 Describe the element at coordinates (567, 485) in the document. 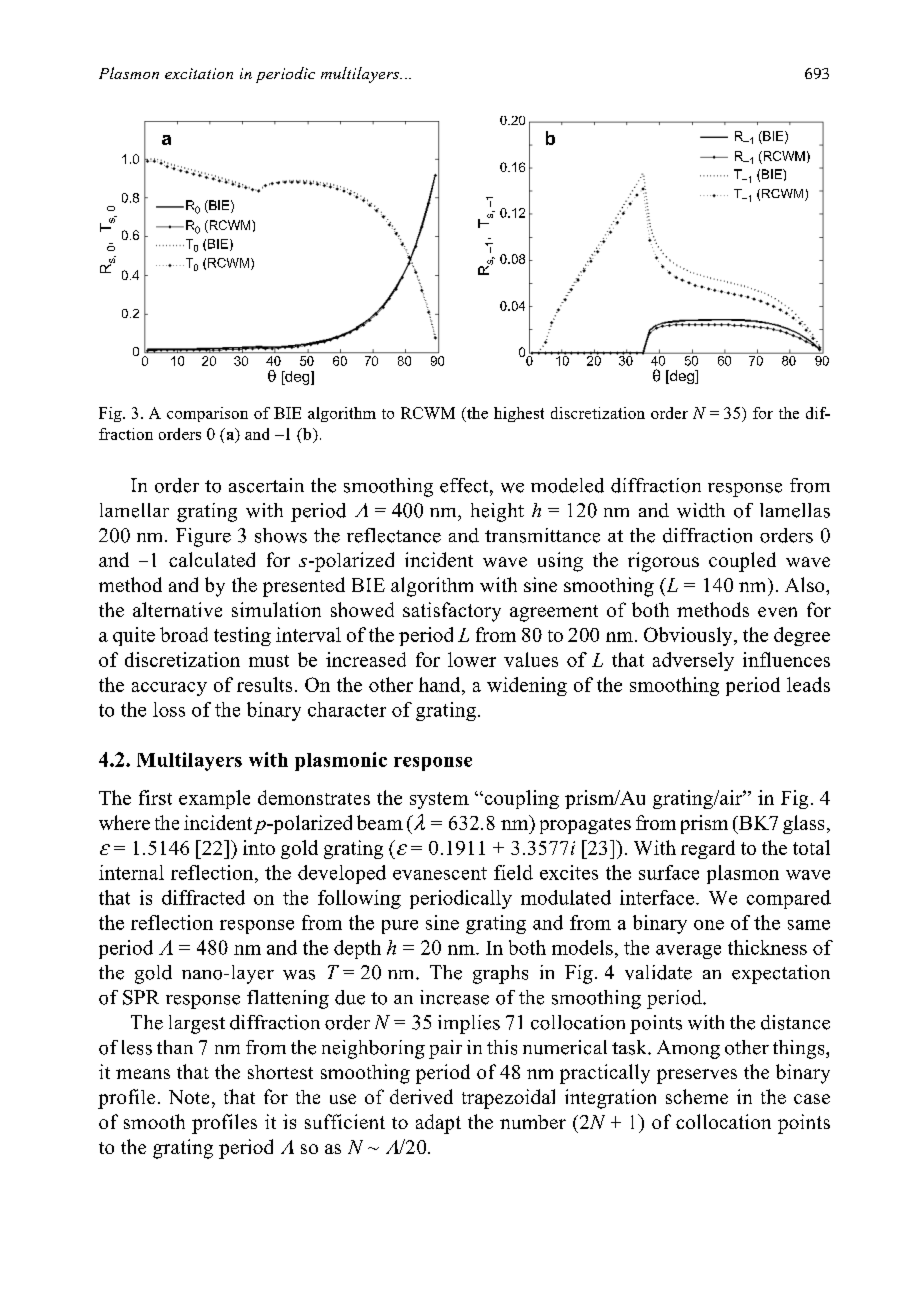

I see `modeled` at that location.
